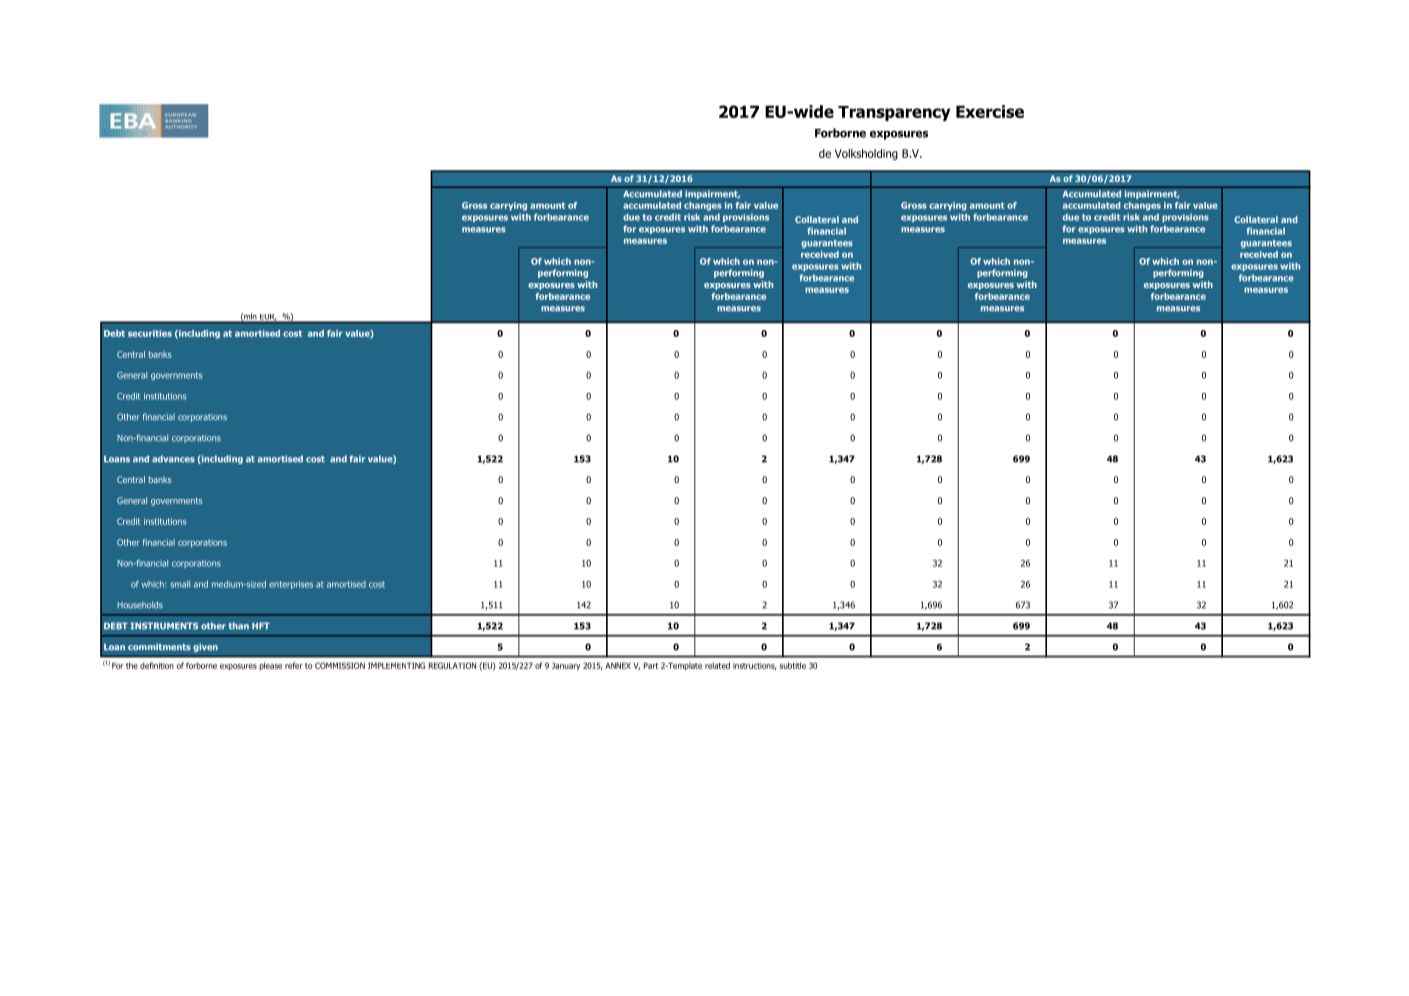  Describe the element at coordinates (990, 111) in the screenshot. I see `Exercise` at that location.
